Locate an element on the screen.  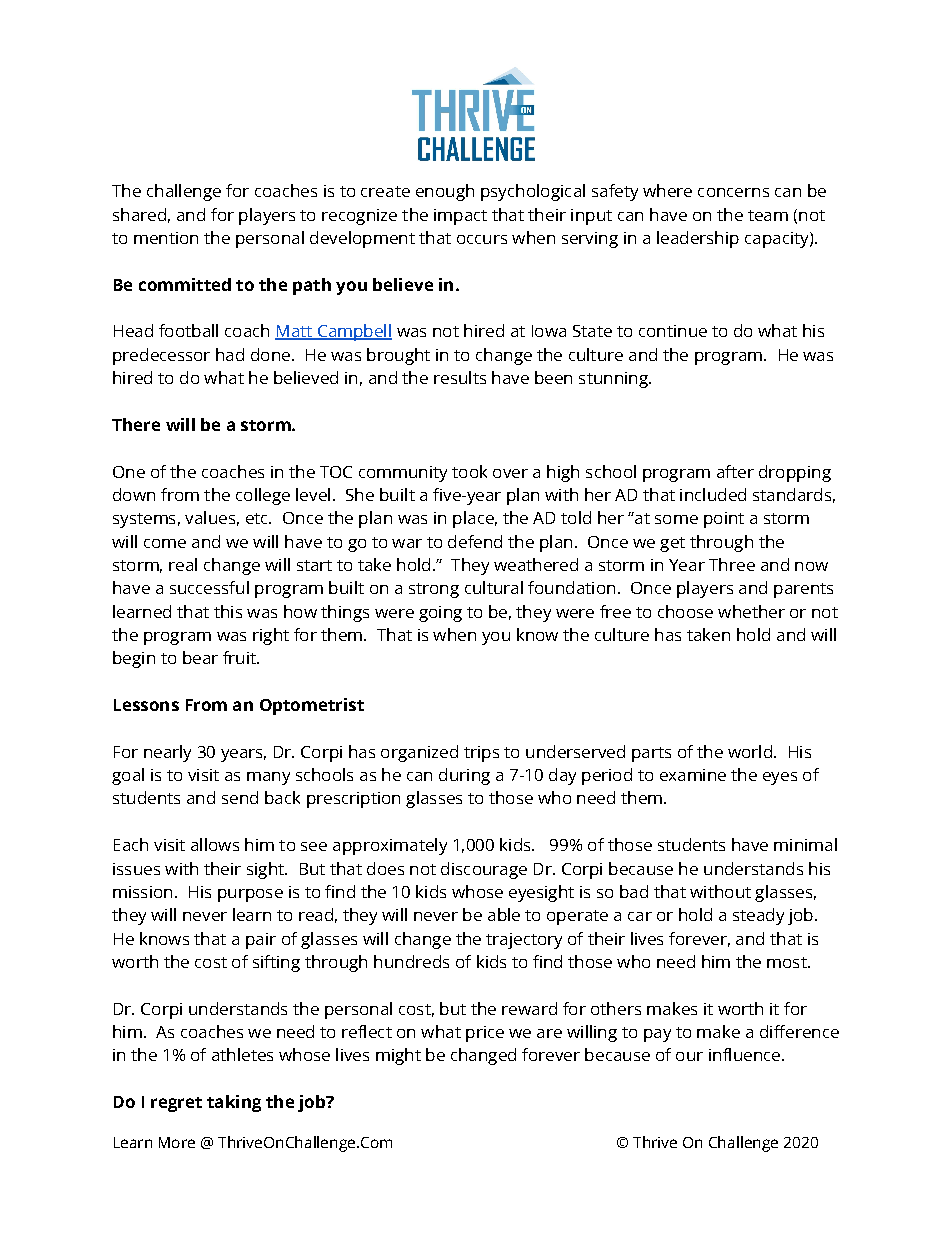
cultural is located at coordinates (494, 587).
